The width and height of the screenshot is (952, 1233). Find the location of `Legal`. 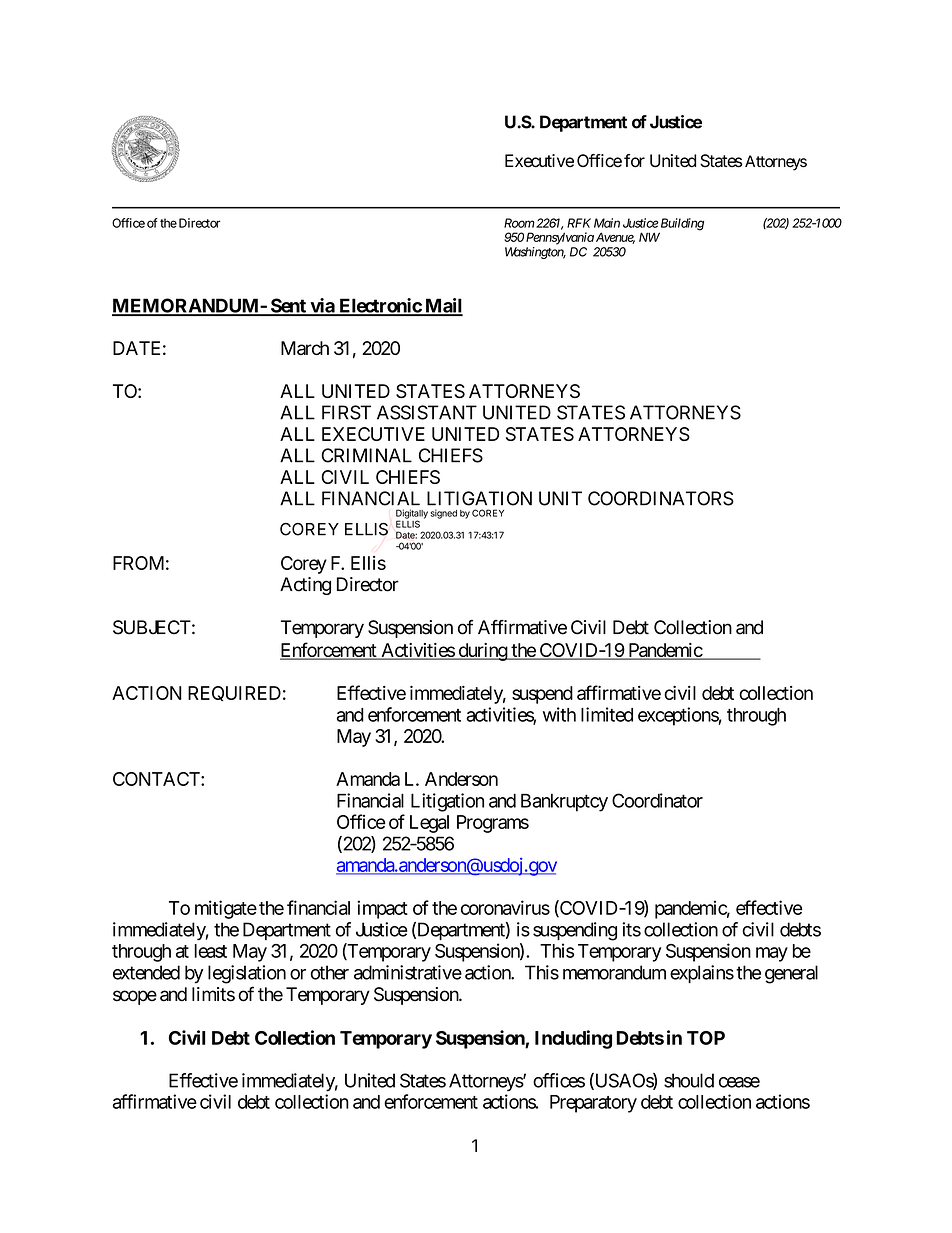

Legal is located at coordinates (429, 824).
